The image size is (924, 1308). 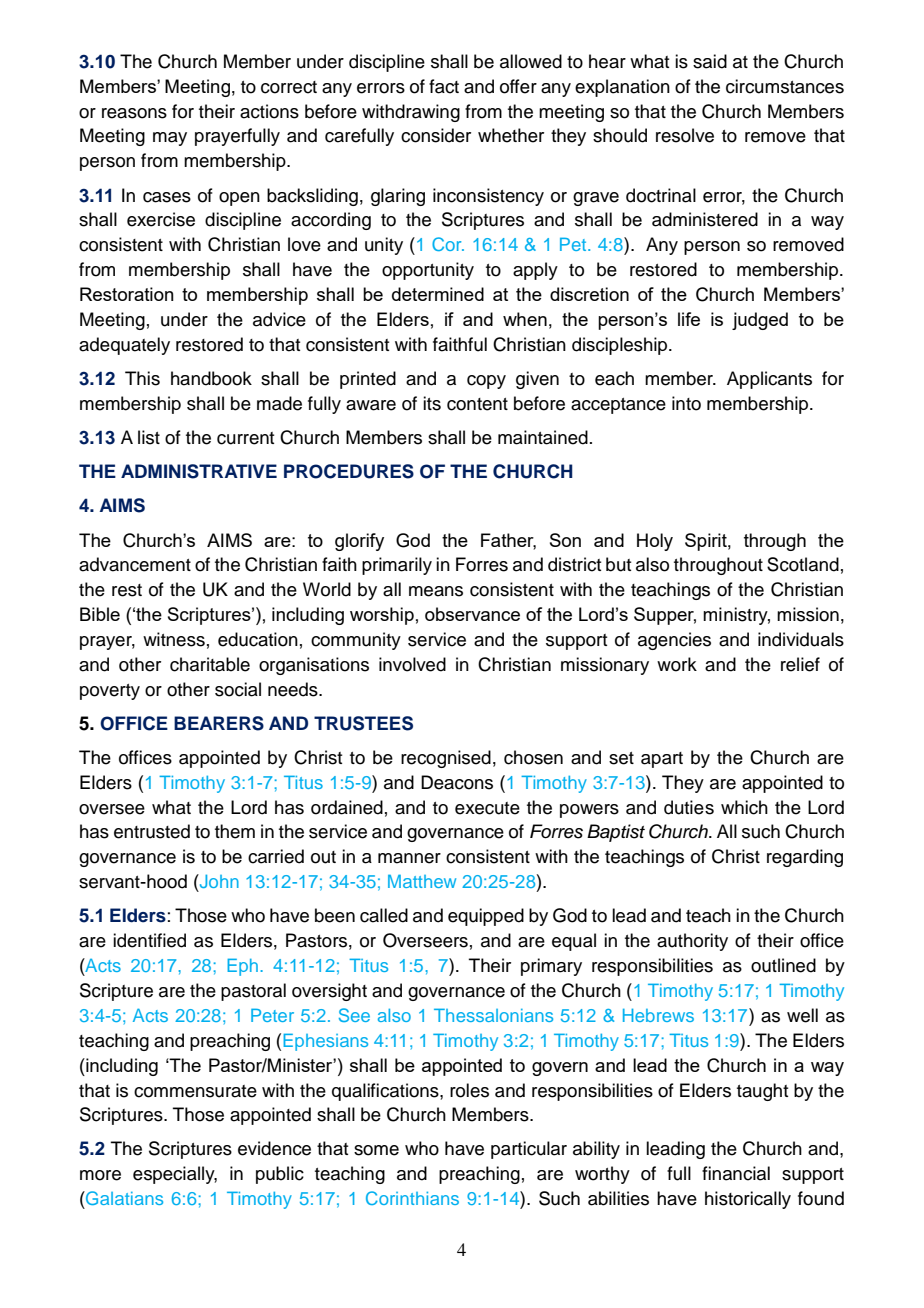 I want to click on said, so click(x=710, y=61).
